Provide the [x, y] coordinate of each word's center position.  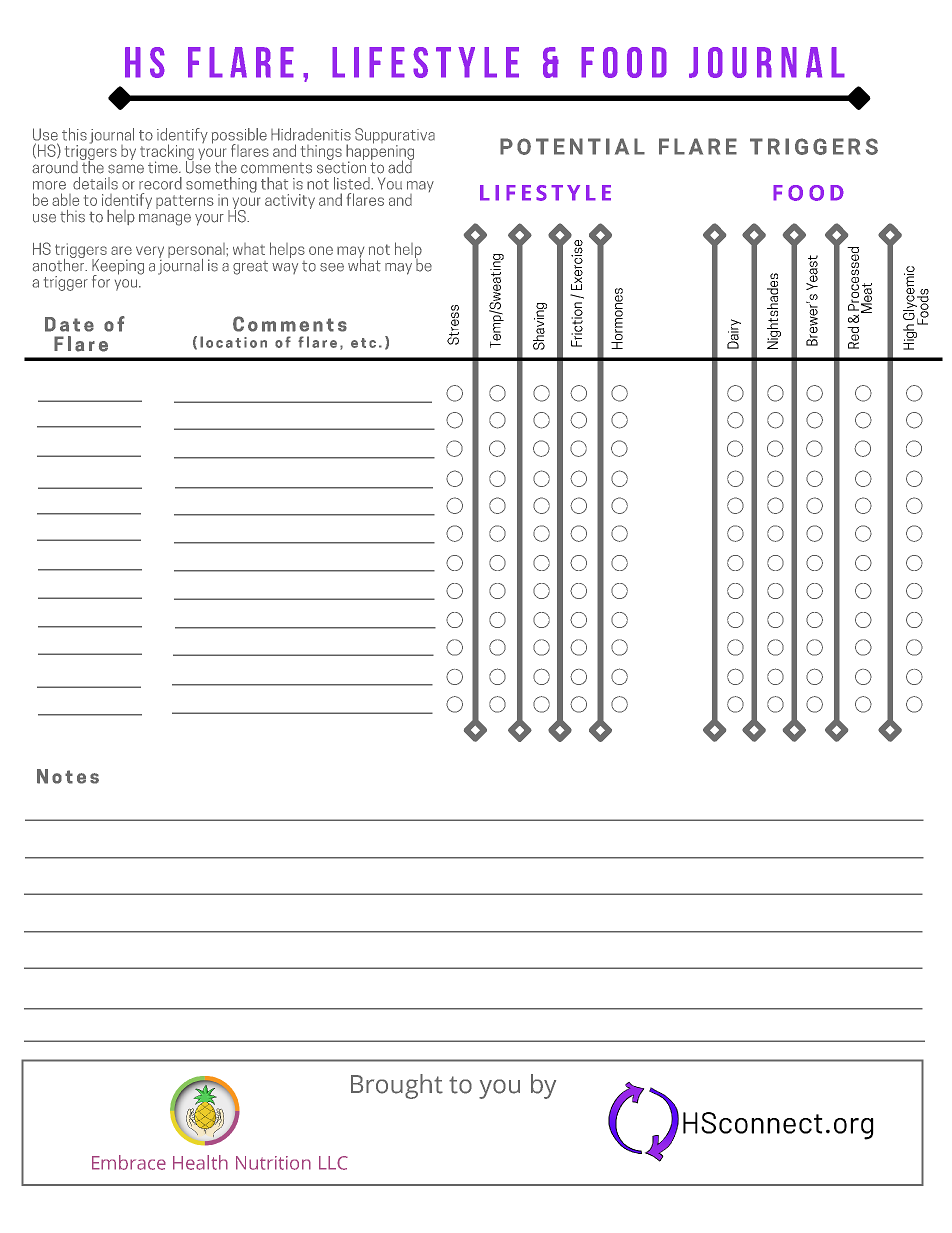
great [250, 268]
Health [200, 1162]
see [332, 267]
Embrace [129, 1162]
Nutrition [273, 1163]
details [95, 183]
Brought [397, 1086]
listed [353, 183]
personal [197, 251]
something [221, 186]
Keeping [118, 268]
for [101, 281]
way [285, 268]
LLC [333, 1163]
